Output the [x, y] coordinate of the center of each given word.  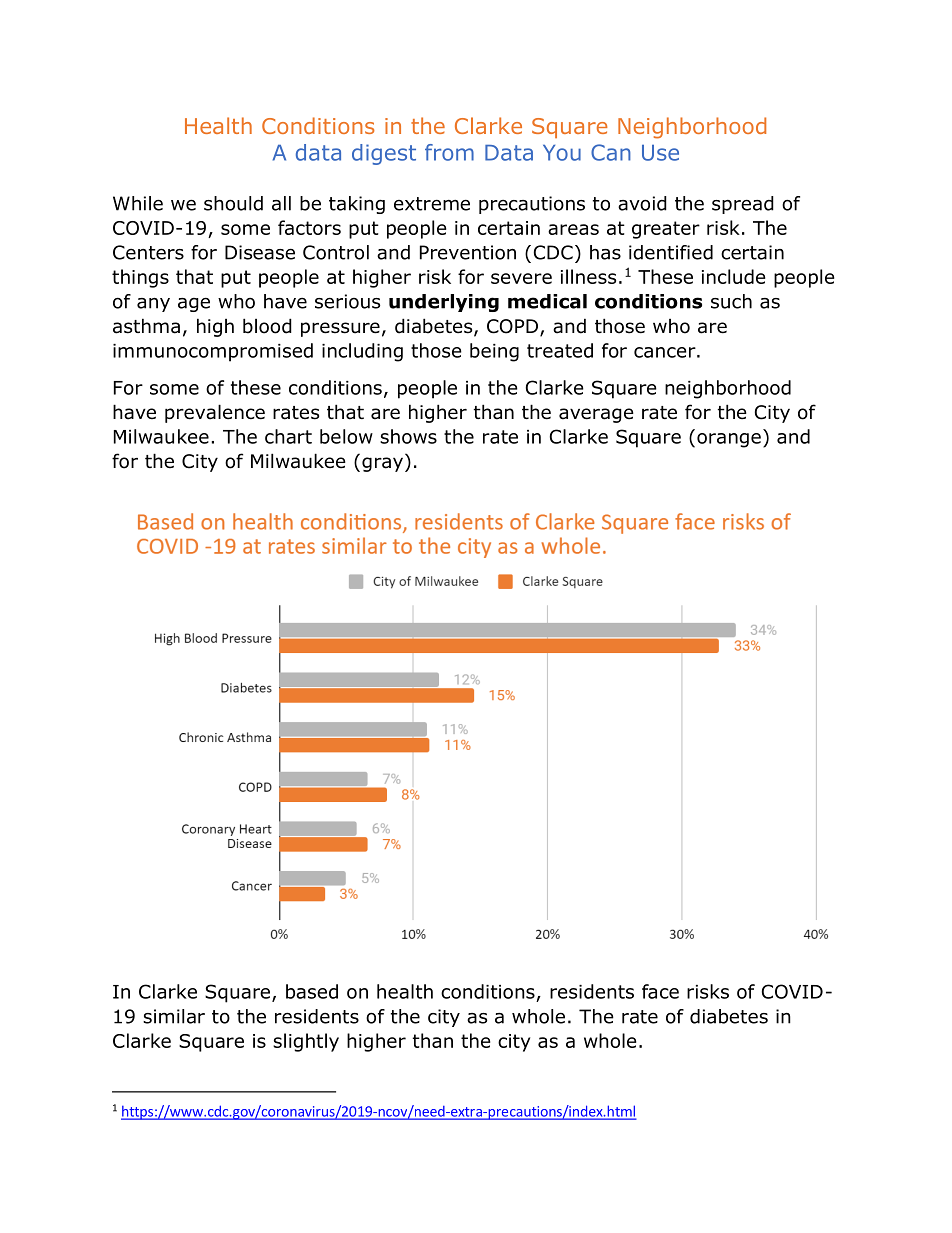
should [233, 203]
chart [288, 436]
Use [660, 153]
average [596, 415]
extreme [432, 204]
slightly [306, 1042]
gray [384, 464]
